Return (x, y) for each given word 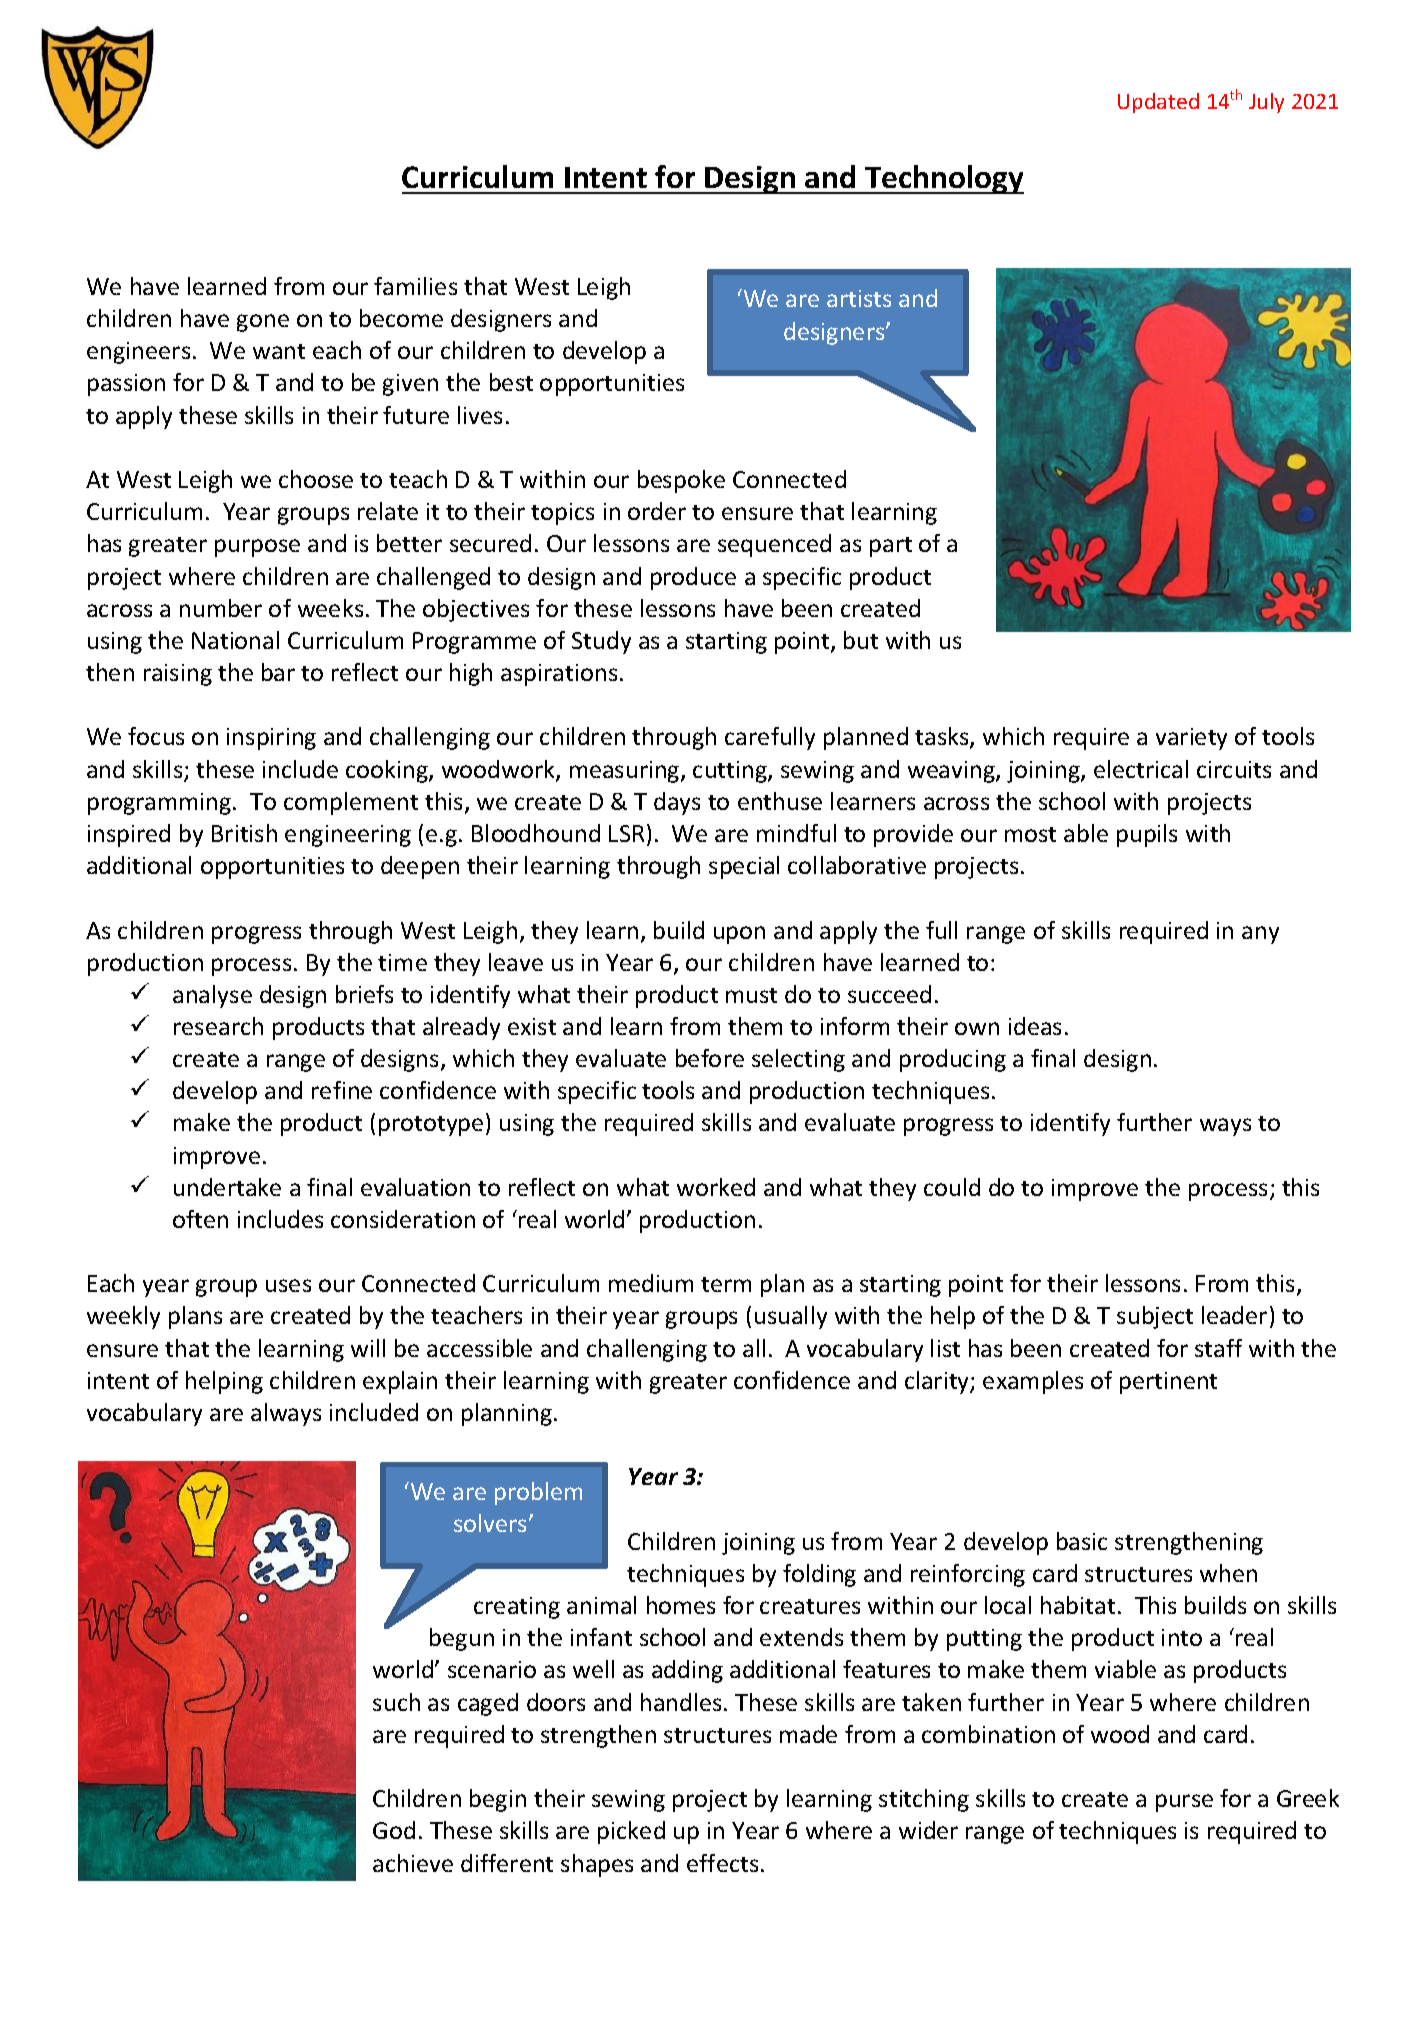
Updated (1158, 103)
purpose (257, 548)
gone (263, 323)
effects (722, 1863)
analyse (212, 996)
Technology (943, 179)
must (751, 995)
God (394, 1830)
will (368, 1348)
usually (791, 1317)
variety (1191, 739)
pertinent (1168, 1383)
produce (693, 578)
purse (1184, 1803)
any (1260, 935)
